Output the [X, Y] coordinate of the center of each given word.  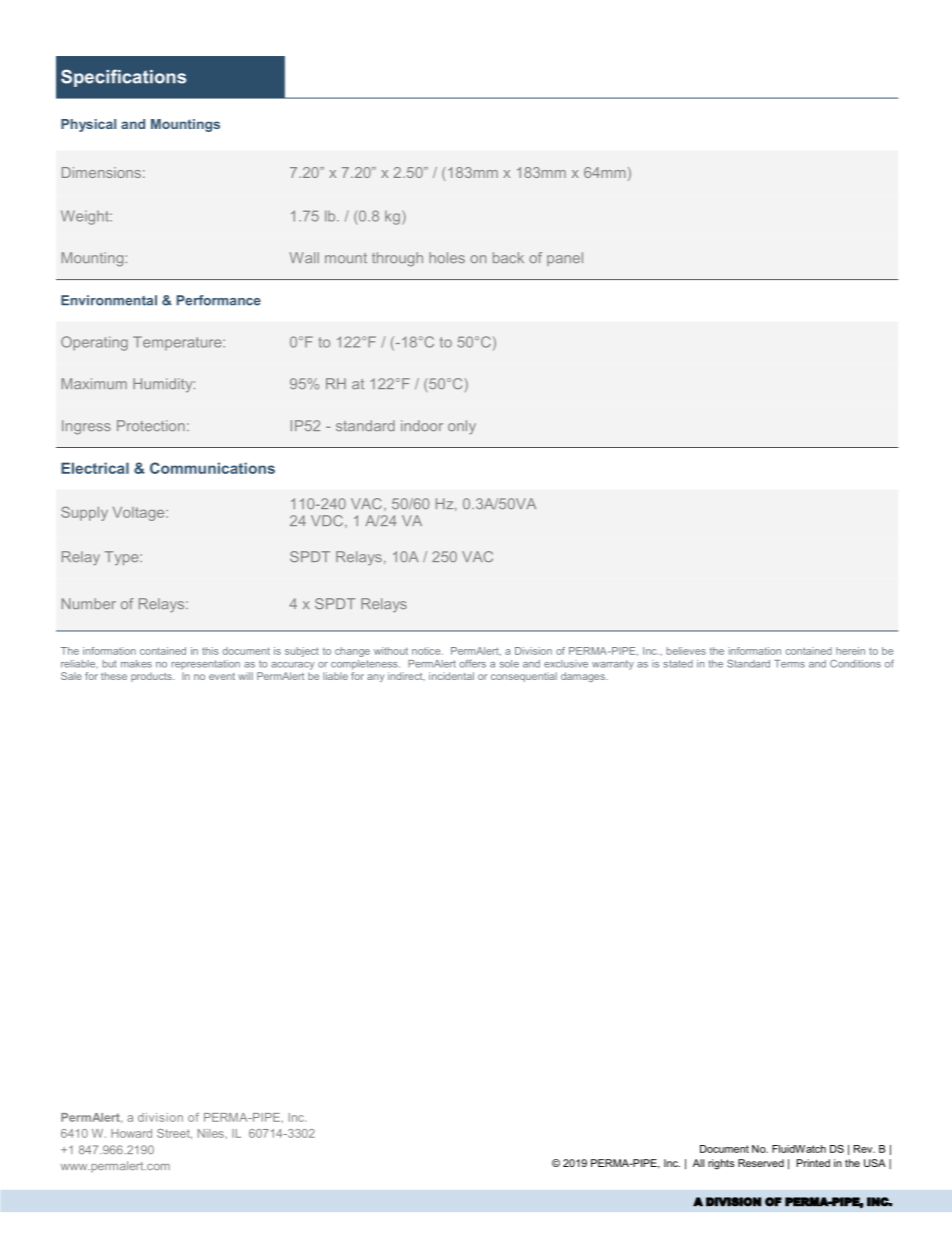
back [508, 257]
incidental [451, 676]
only [462, 427]
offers [472, 663]
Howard [131, 1133]
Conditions [855, 664]
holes [447, 257]
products [152, 677]
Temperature [178, 343]
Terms [789, 664]
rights [721, 1164]
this [210, 651]
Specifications [123, 78]
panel [565, 259]
